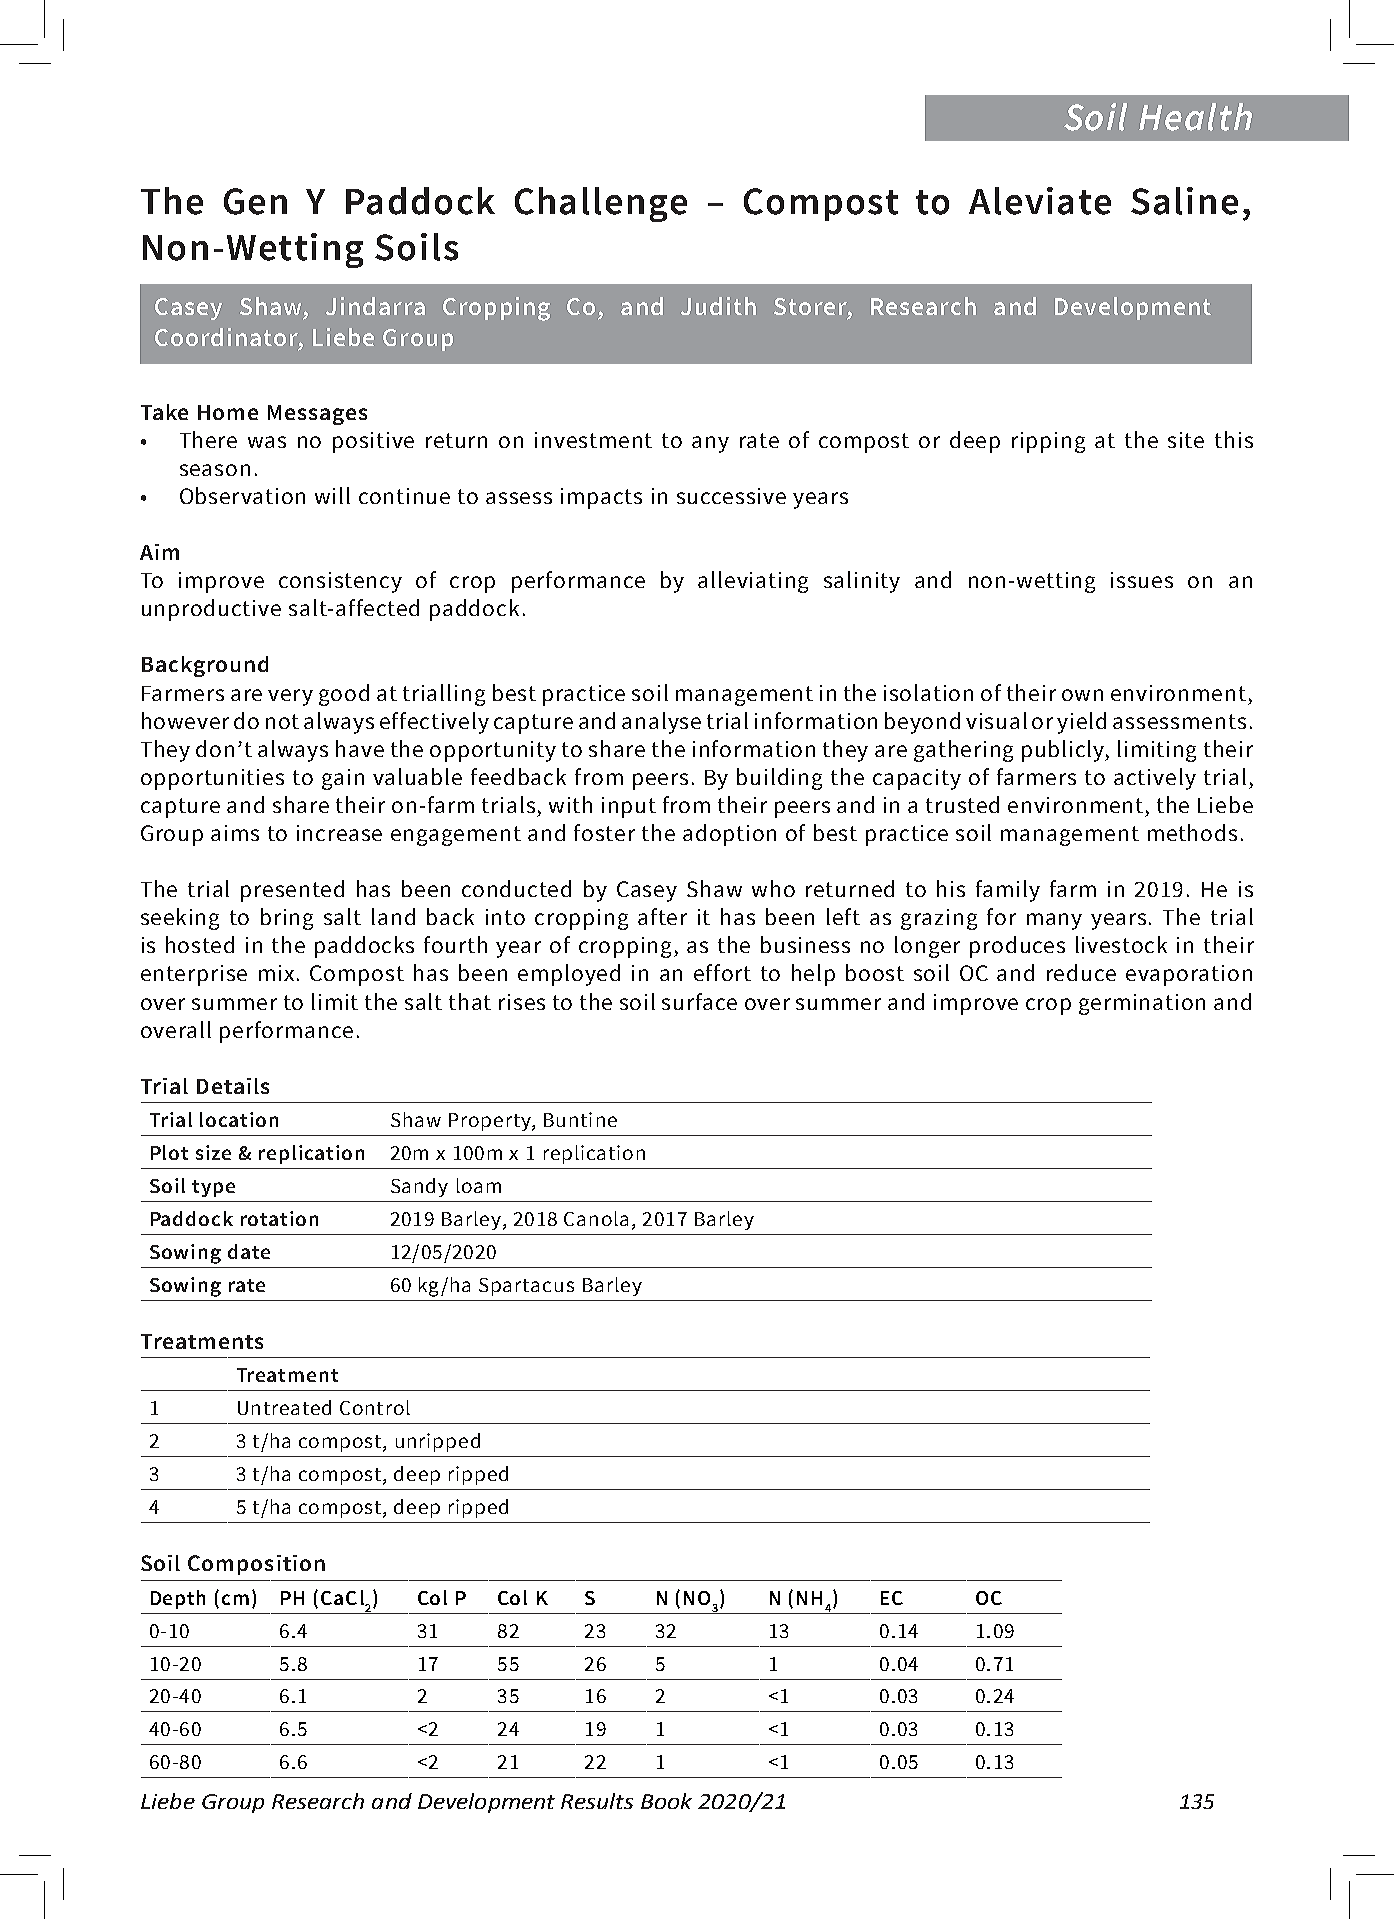 This image has width=1394, height=1919. Describe the element at coordinates (279, 1218) in the image. I see `rotation` at that location.
